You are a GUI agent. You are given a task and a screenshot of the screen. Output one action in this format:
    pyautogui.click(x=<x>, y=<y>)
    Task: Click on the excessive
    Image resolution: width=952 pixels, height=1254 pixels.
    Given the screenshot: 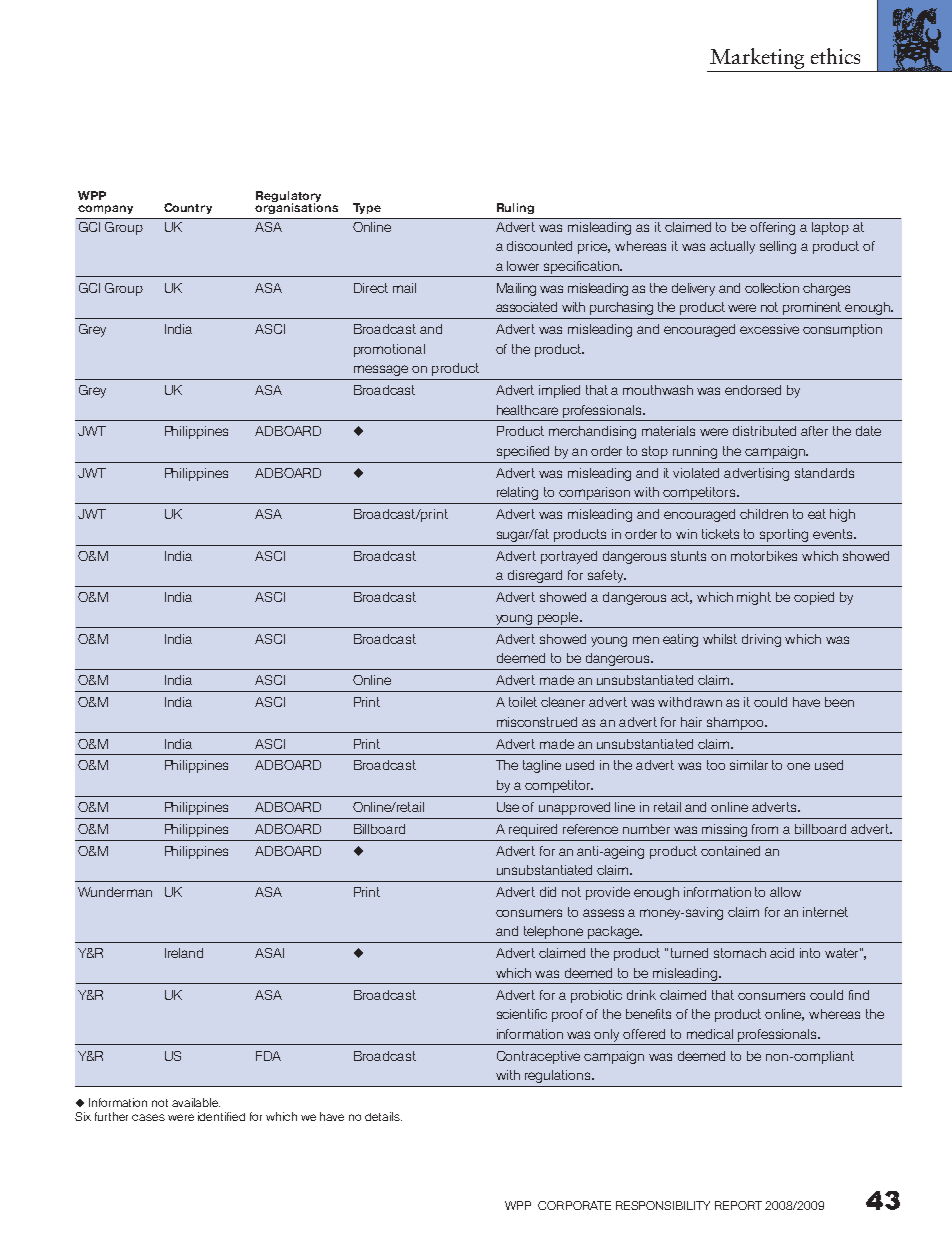 What is the action you would take?
    pyautogui.click(x=769, y=329)
